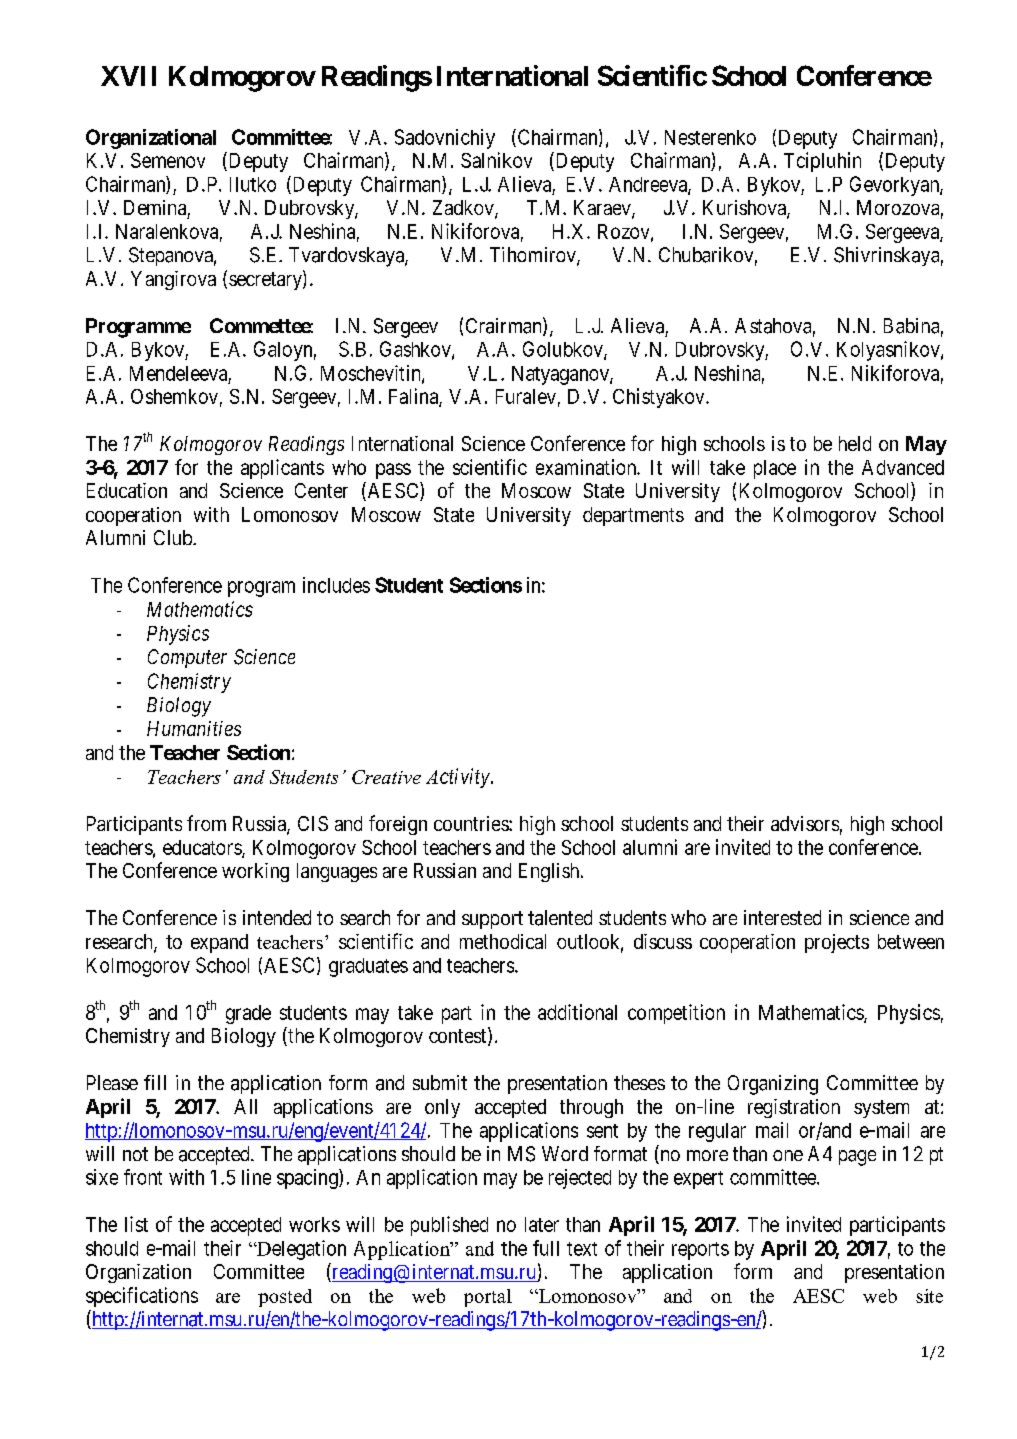 Image resolution: width=1017 pixels, height=1439 pixels. I want to click on place, so click(775, 469).
